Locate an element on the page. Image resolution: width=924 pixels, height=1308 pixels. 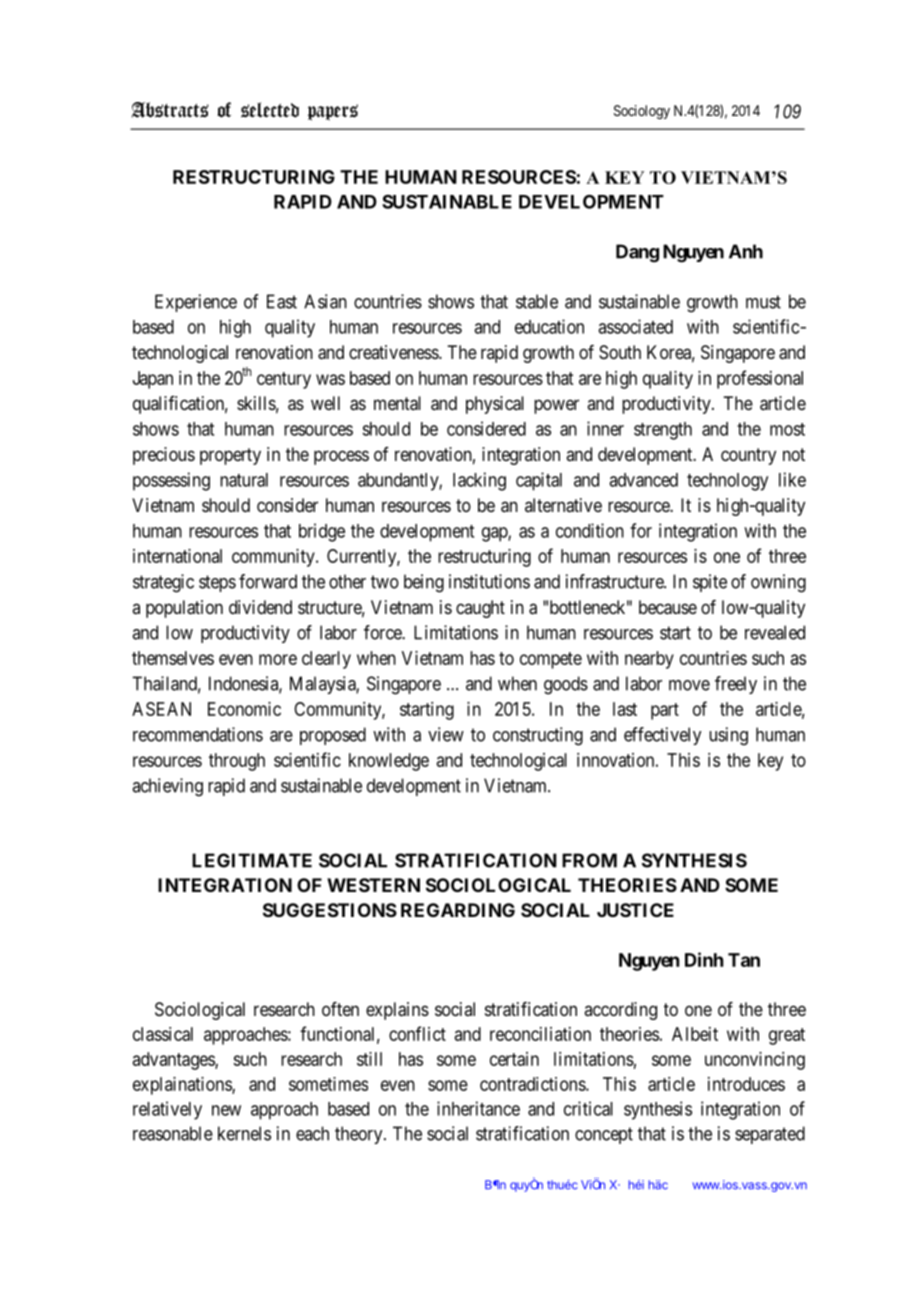
selected is located at coordinates (270, 110).
